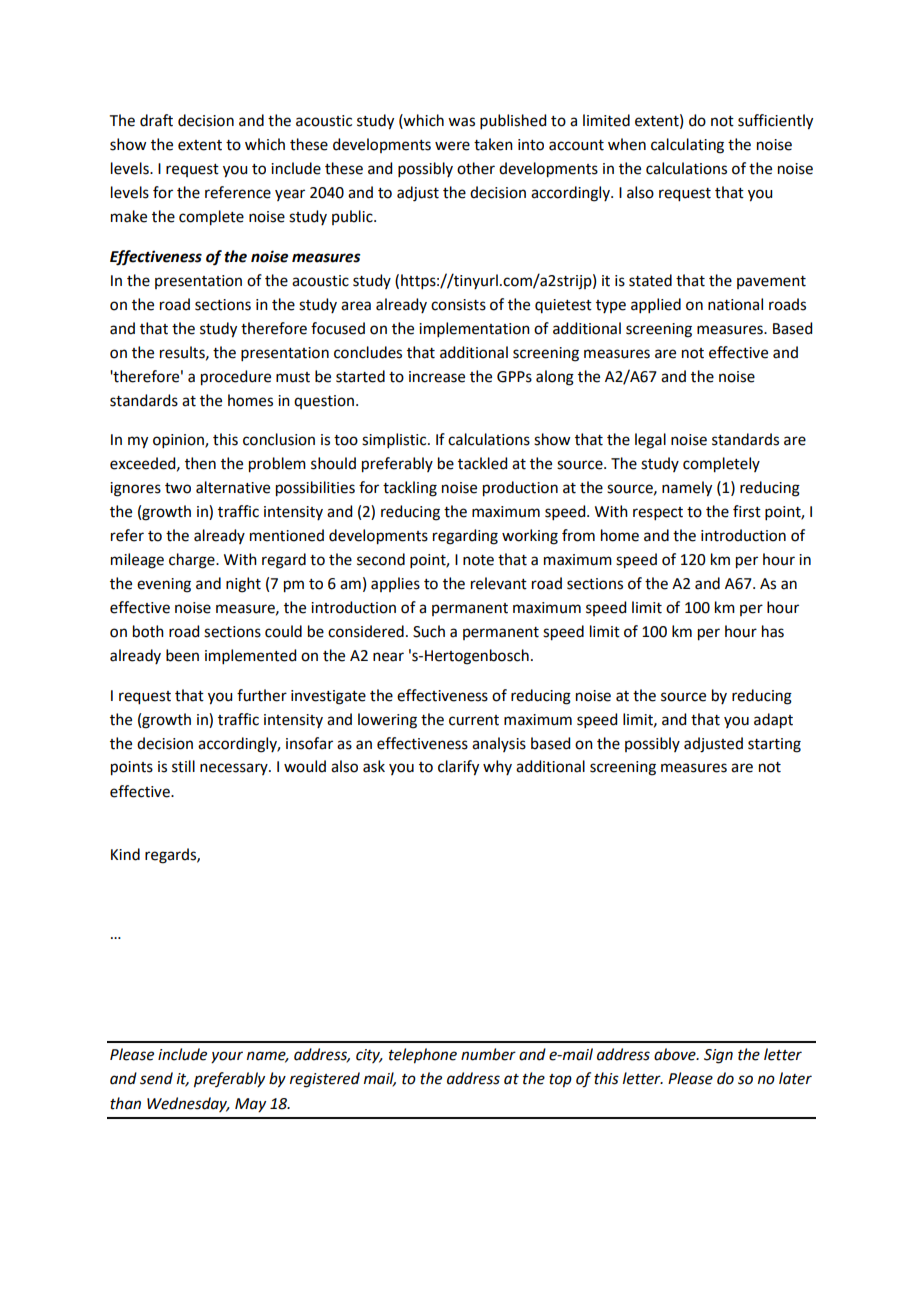 This screenshot has width=924, height=1308. I want to click on procedure, so click(236, 378).
